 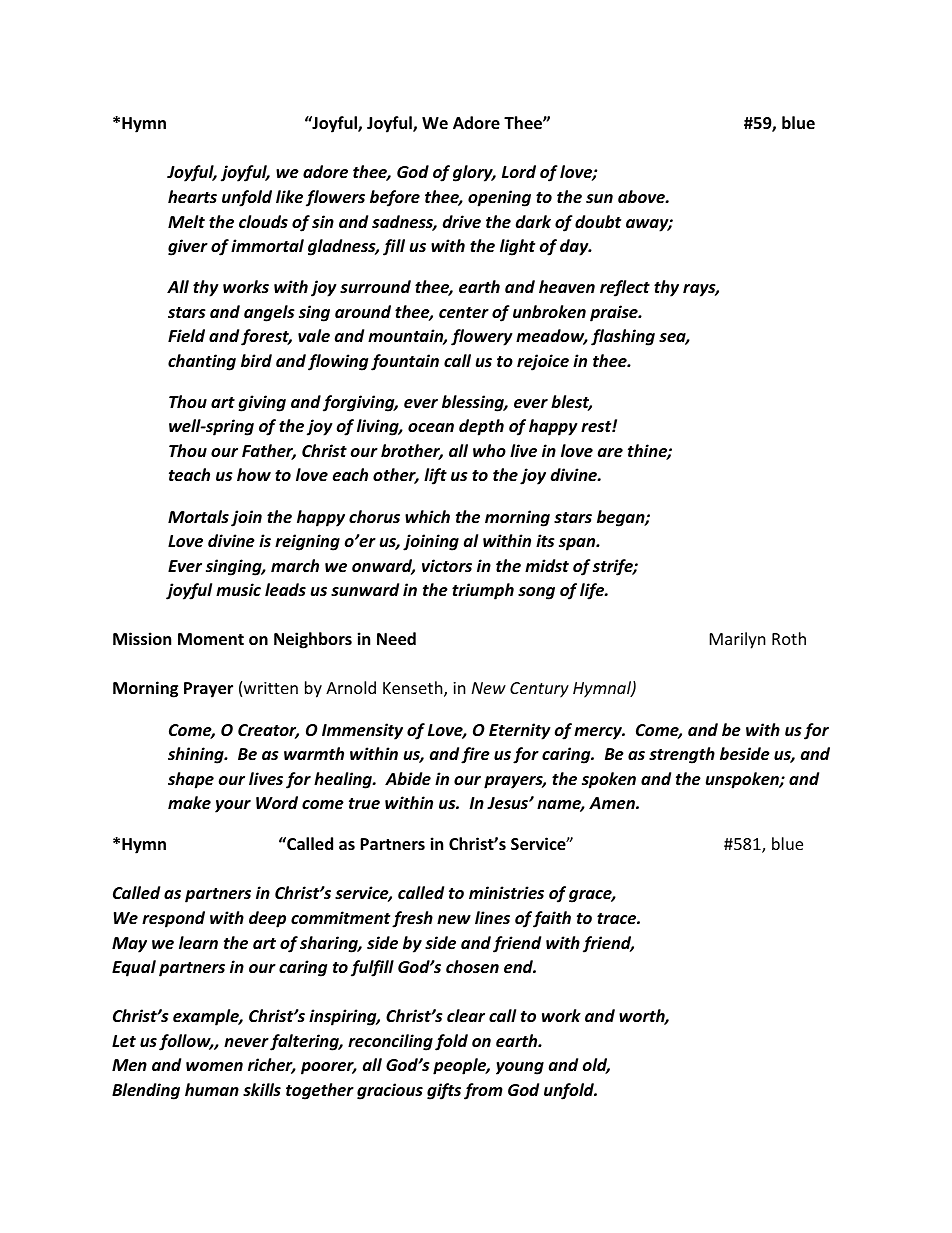 What do you see at coordinates (682, 755) in the screenshot?
I see `strength` at bounding box center [682, 755].
